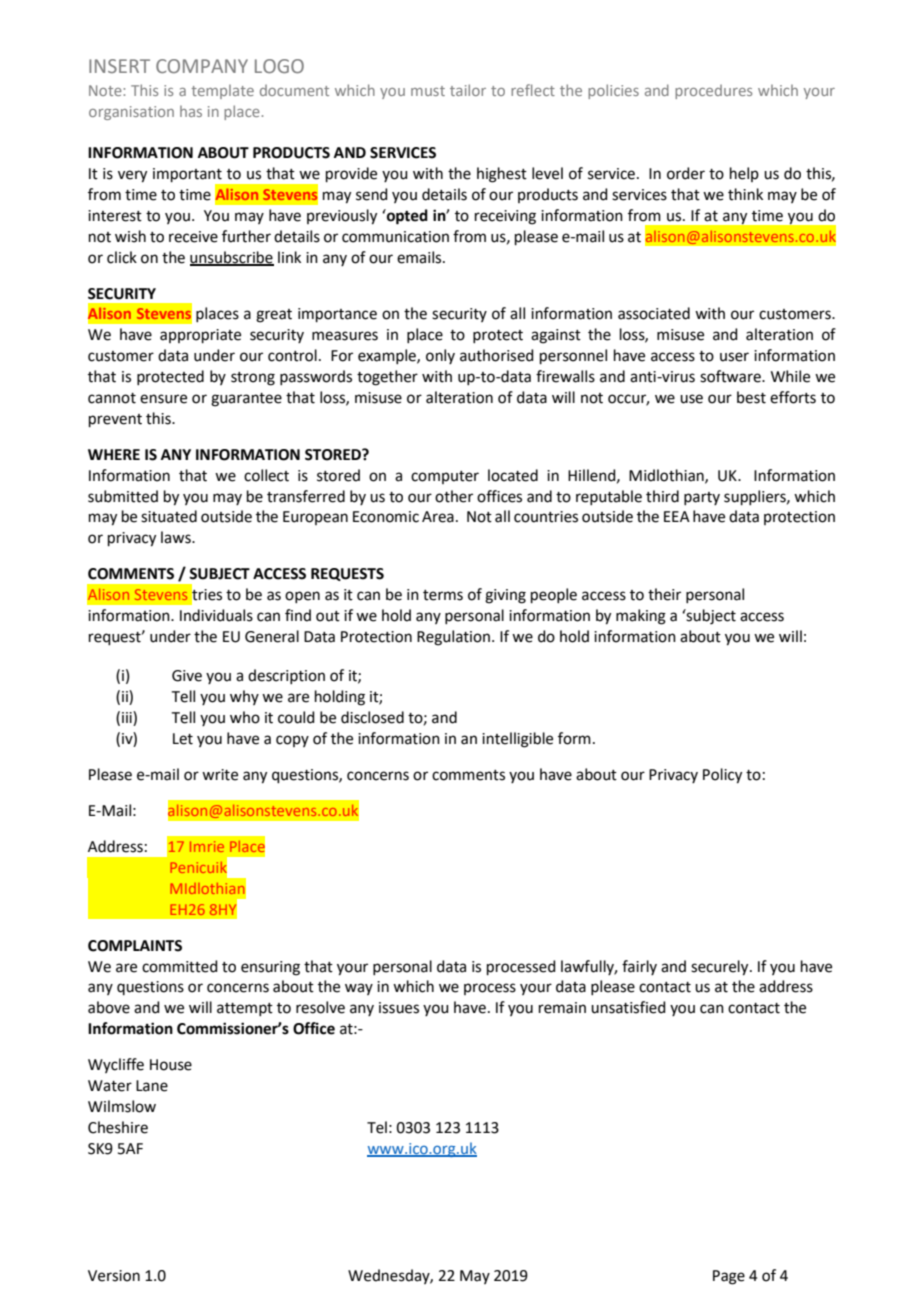 The width and height of the screenshot is (924, 1308). What do you see at coordinates (114, 1276) in the screenshot?
I see `Version` at bounding box center [114, 1276].
